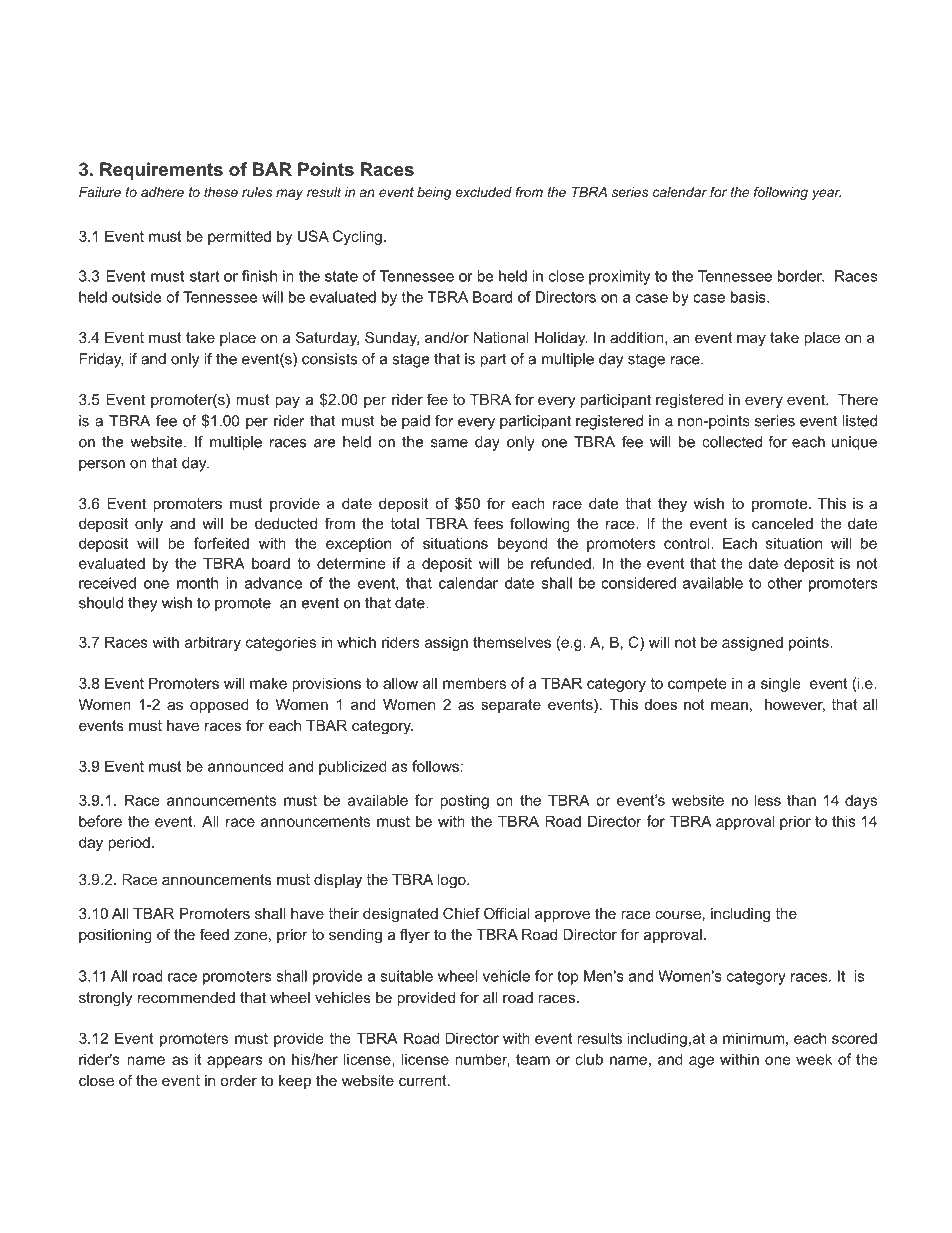 The height and width of the screenshot is (1233, 952). Describe the element at coordinates (826, 194) in the screenshot. I see `year` at that location.
